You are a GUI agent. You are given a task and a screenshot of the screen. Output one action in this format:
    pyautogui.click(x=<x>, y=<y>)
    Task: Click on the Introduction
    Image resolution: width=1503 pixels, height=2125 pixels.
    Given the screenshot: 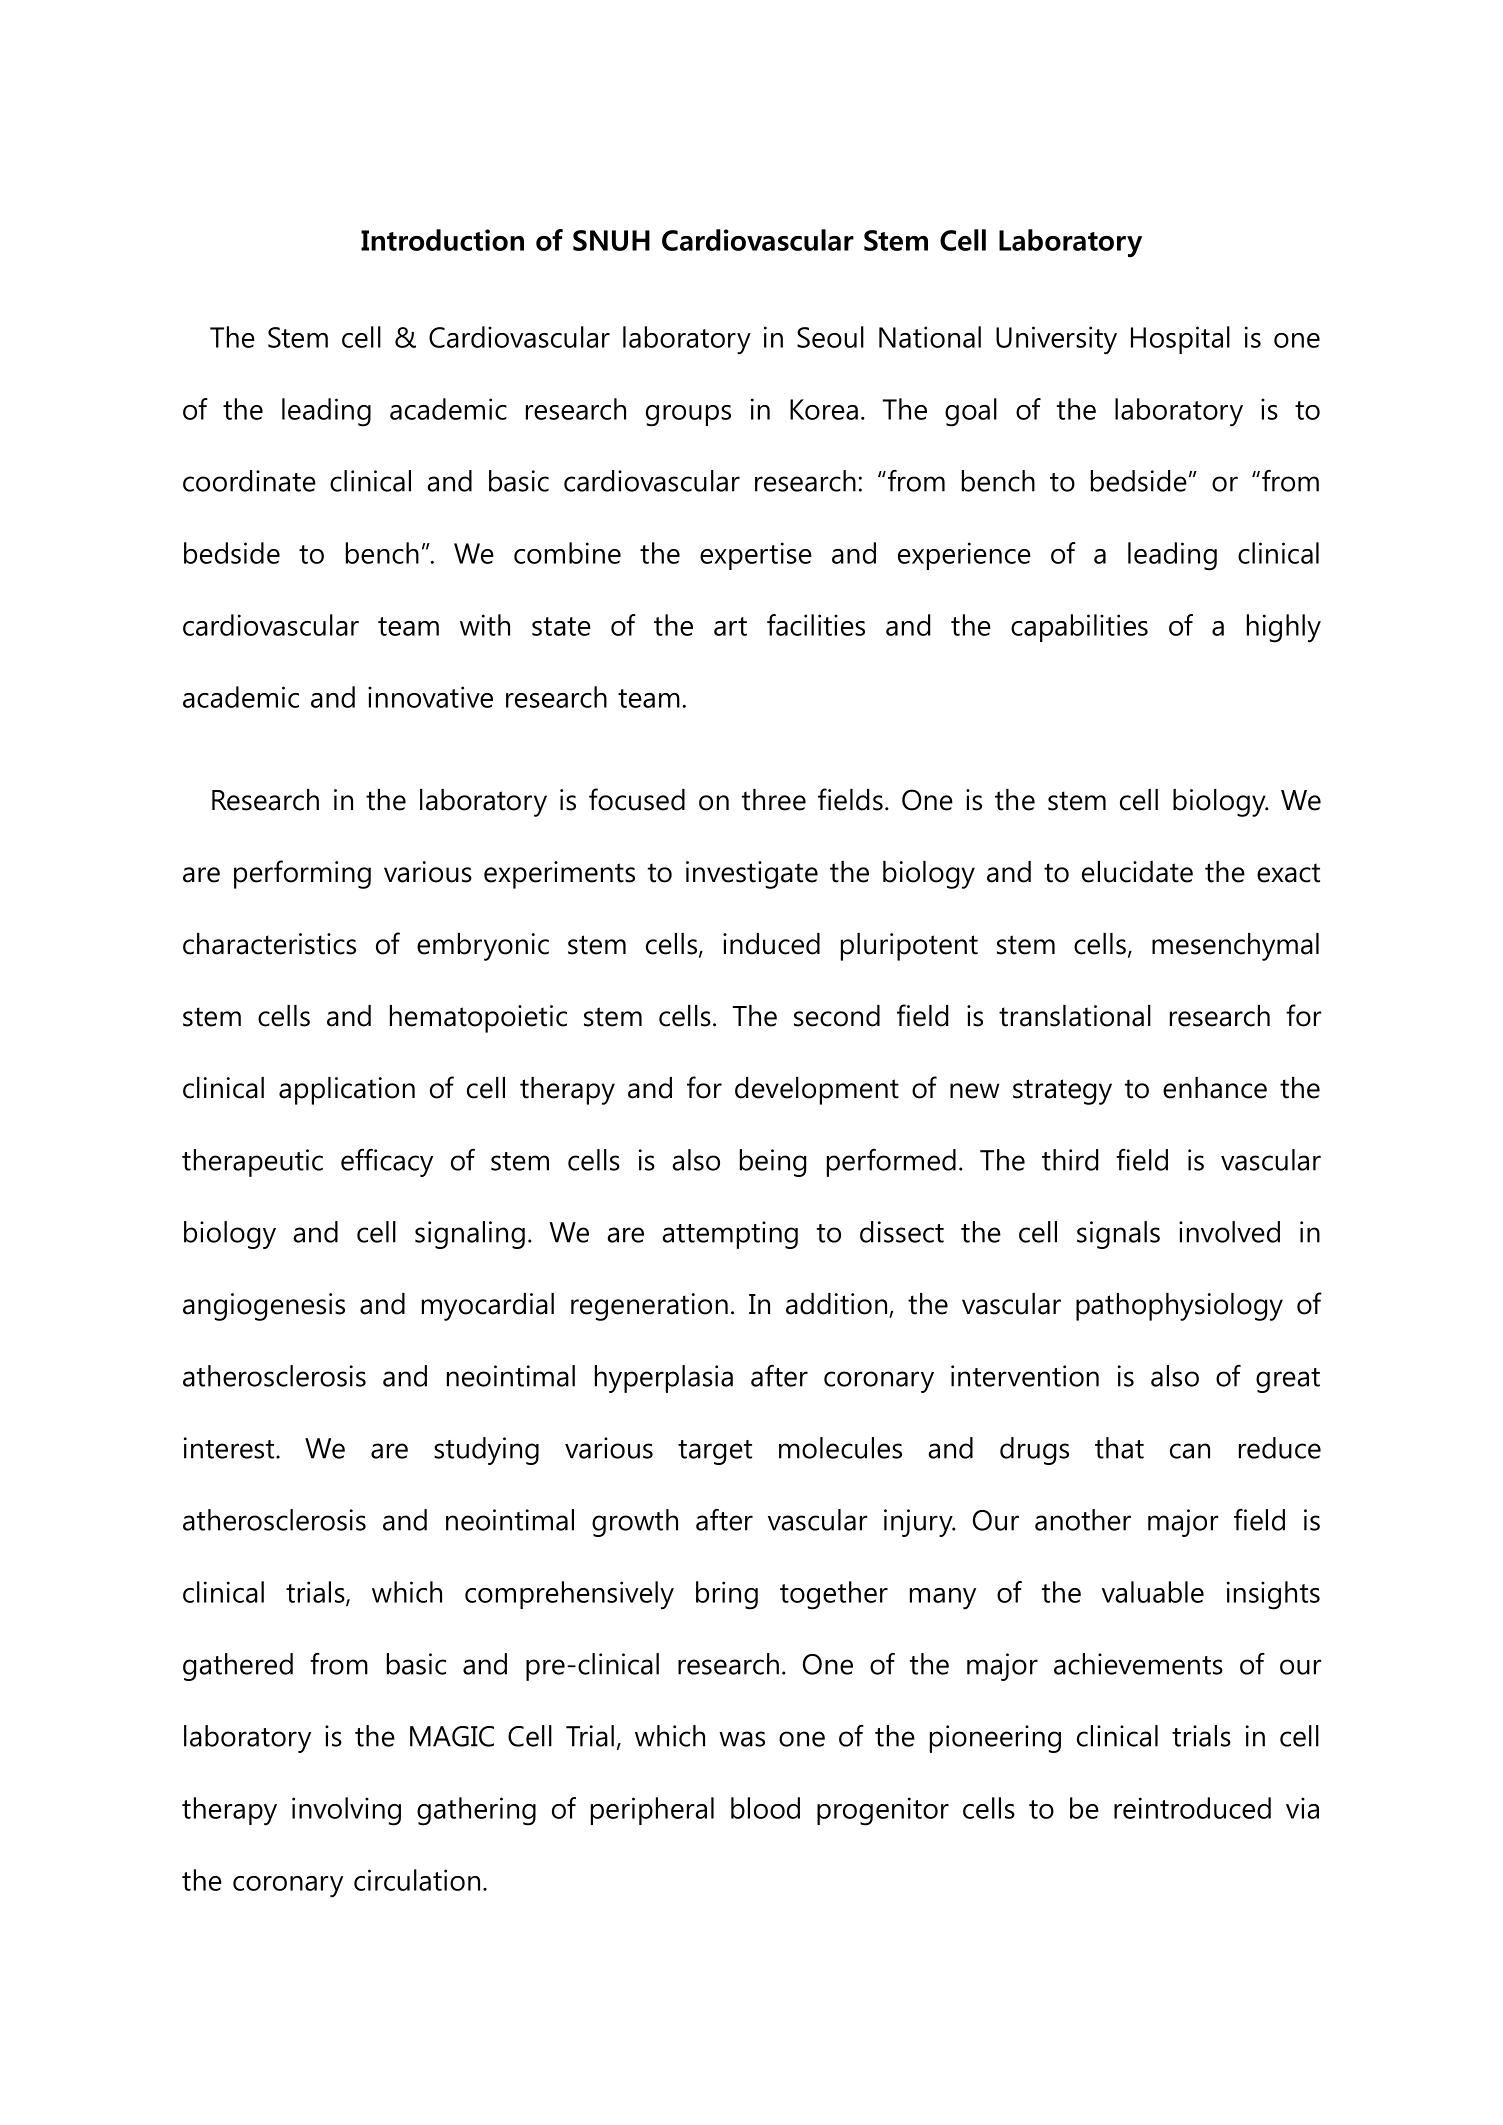 What is the action you would take?
    pyautogui.click(x=442, y=240)
